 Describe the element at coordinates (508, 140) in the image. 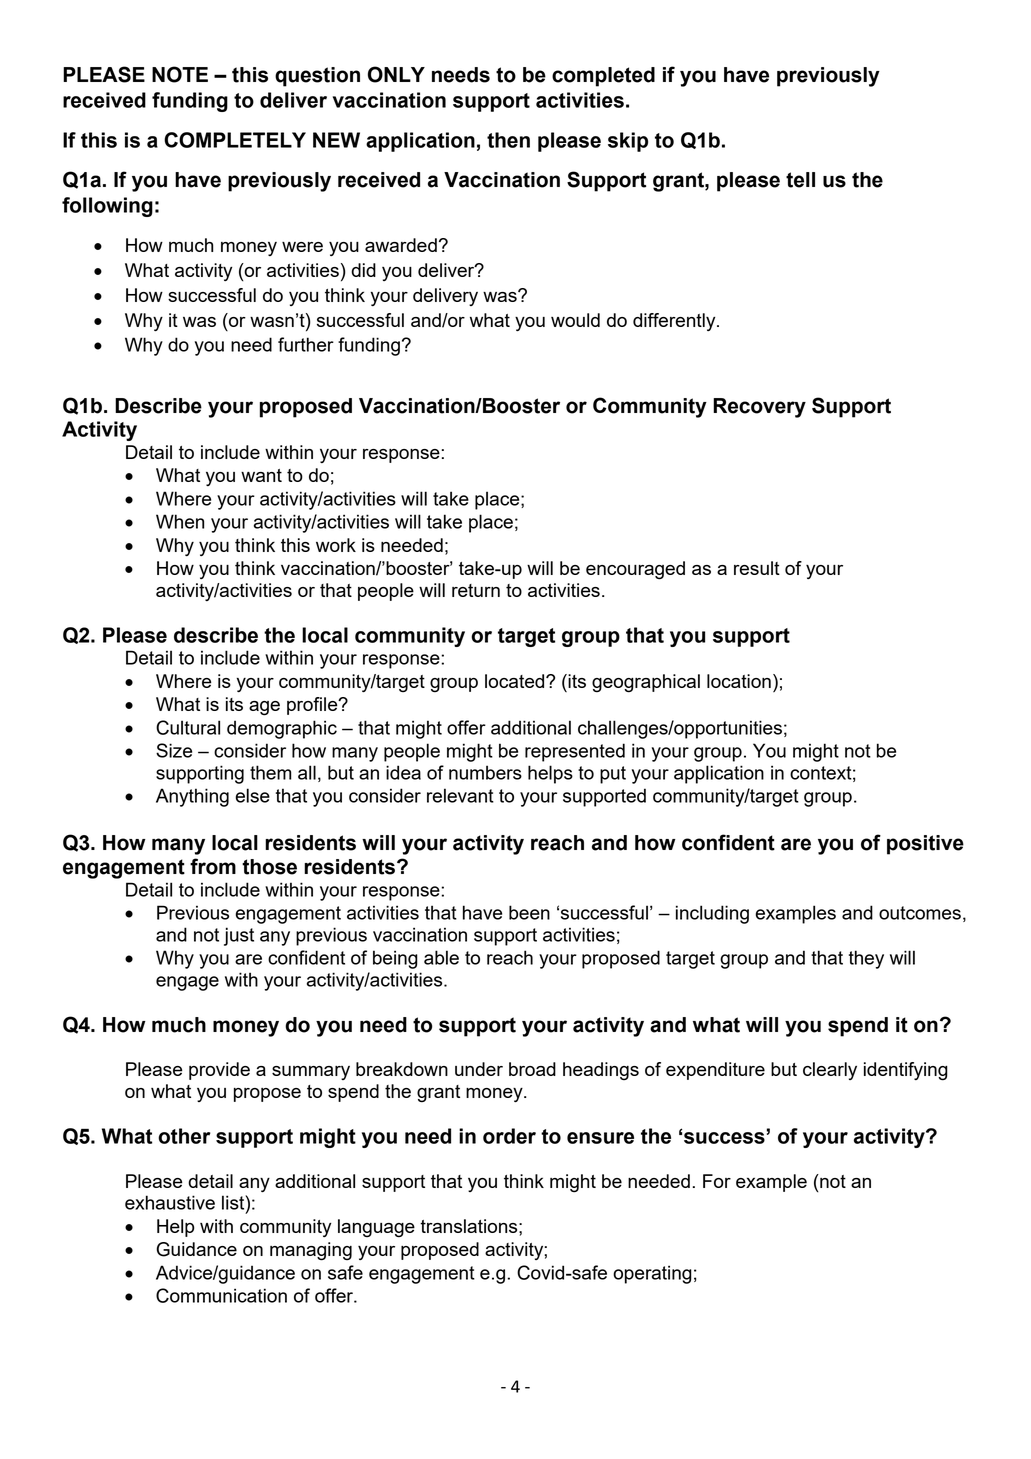

I see `then` at that location.
